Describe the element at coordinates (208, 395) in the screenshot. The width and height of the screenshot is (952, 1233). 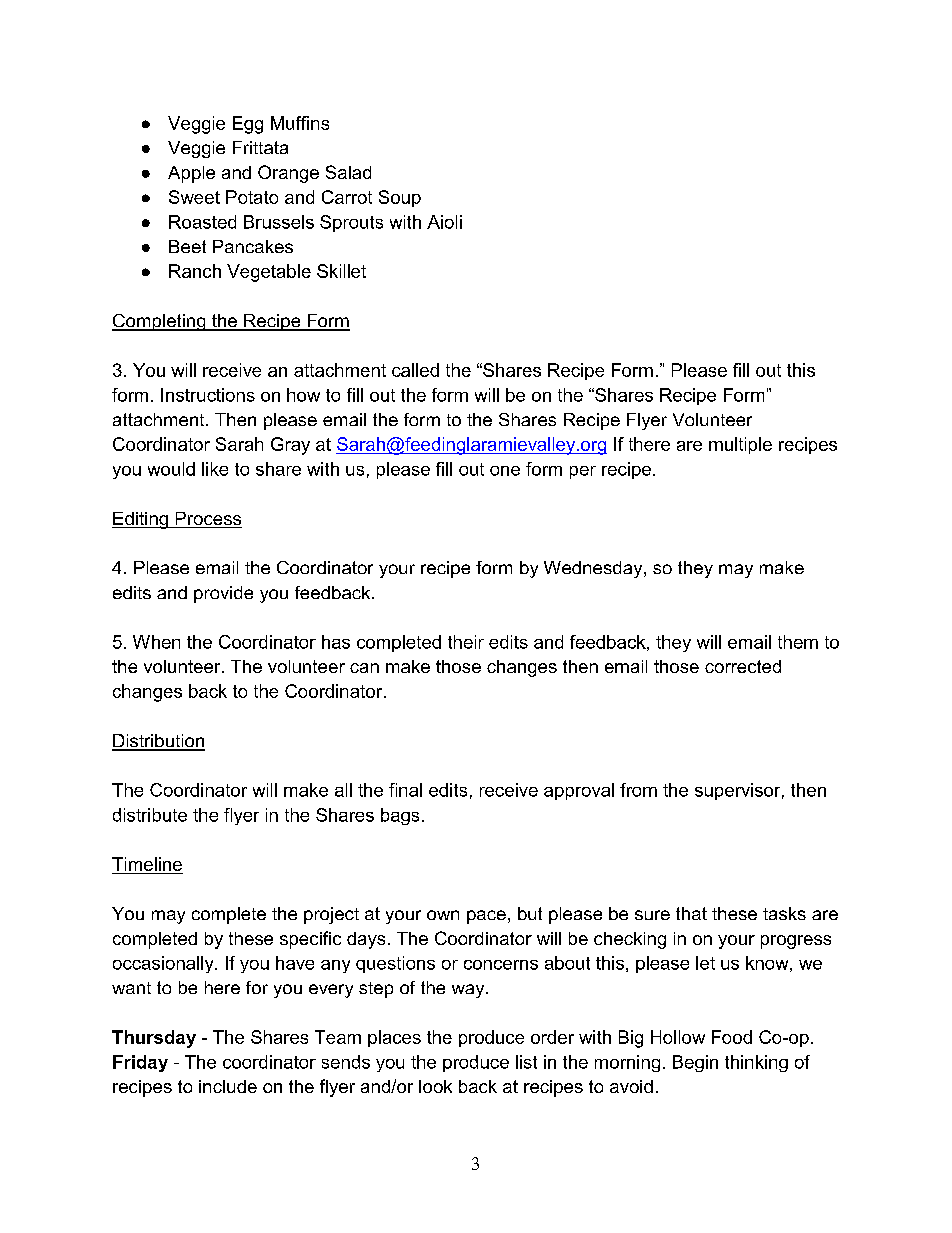
I see `Instructions` at that location.
